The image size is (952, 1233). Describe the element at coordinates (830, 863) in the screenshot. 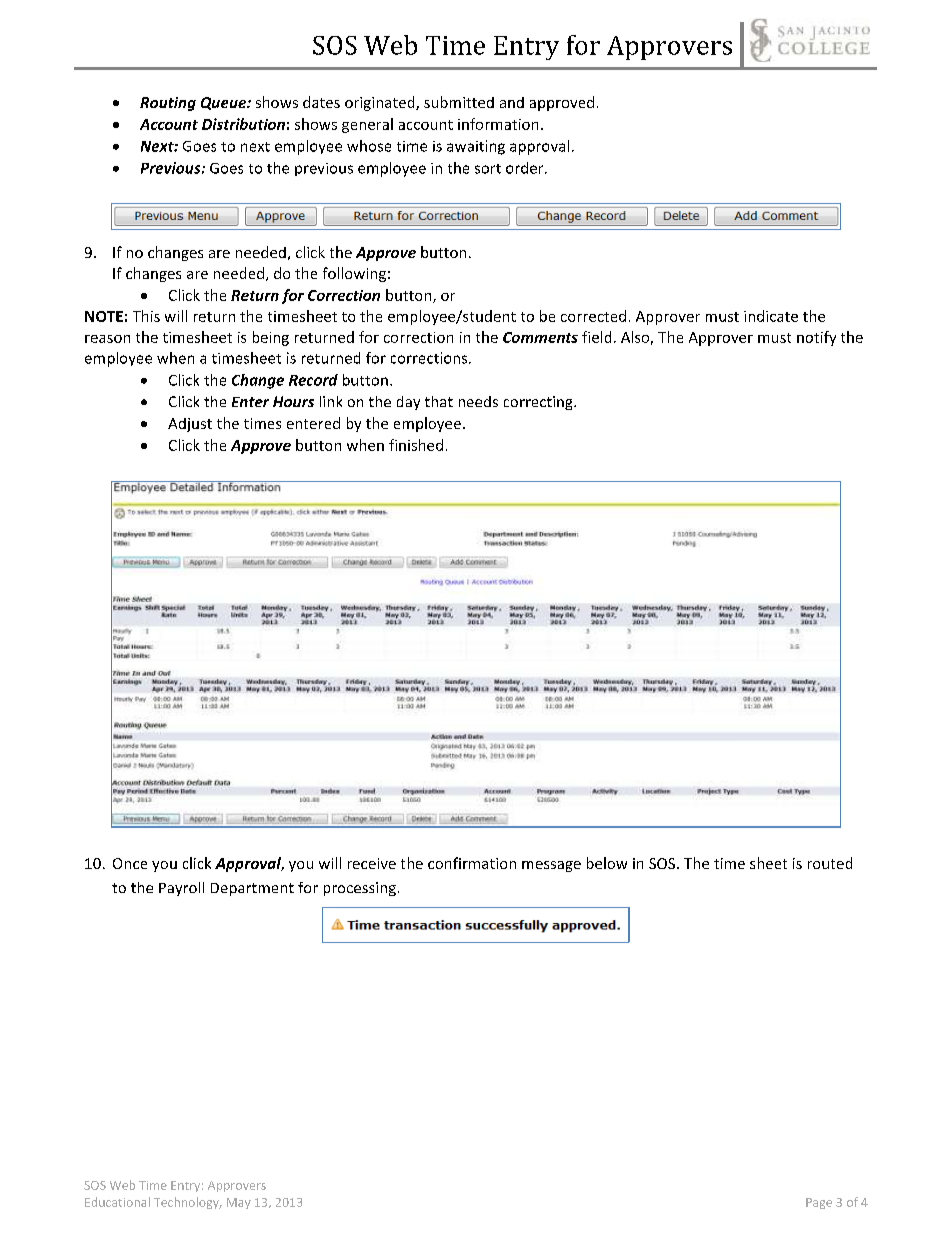

I see `routed` at that location.
